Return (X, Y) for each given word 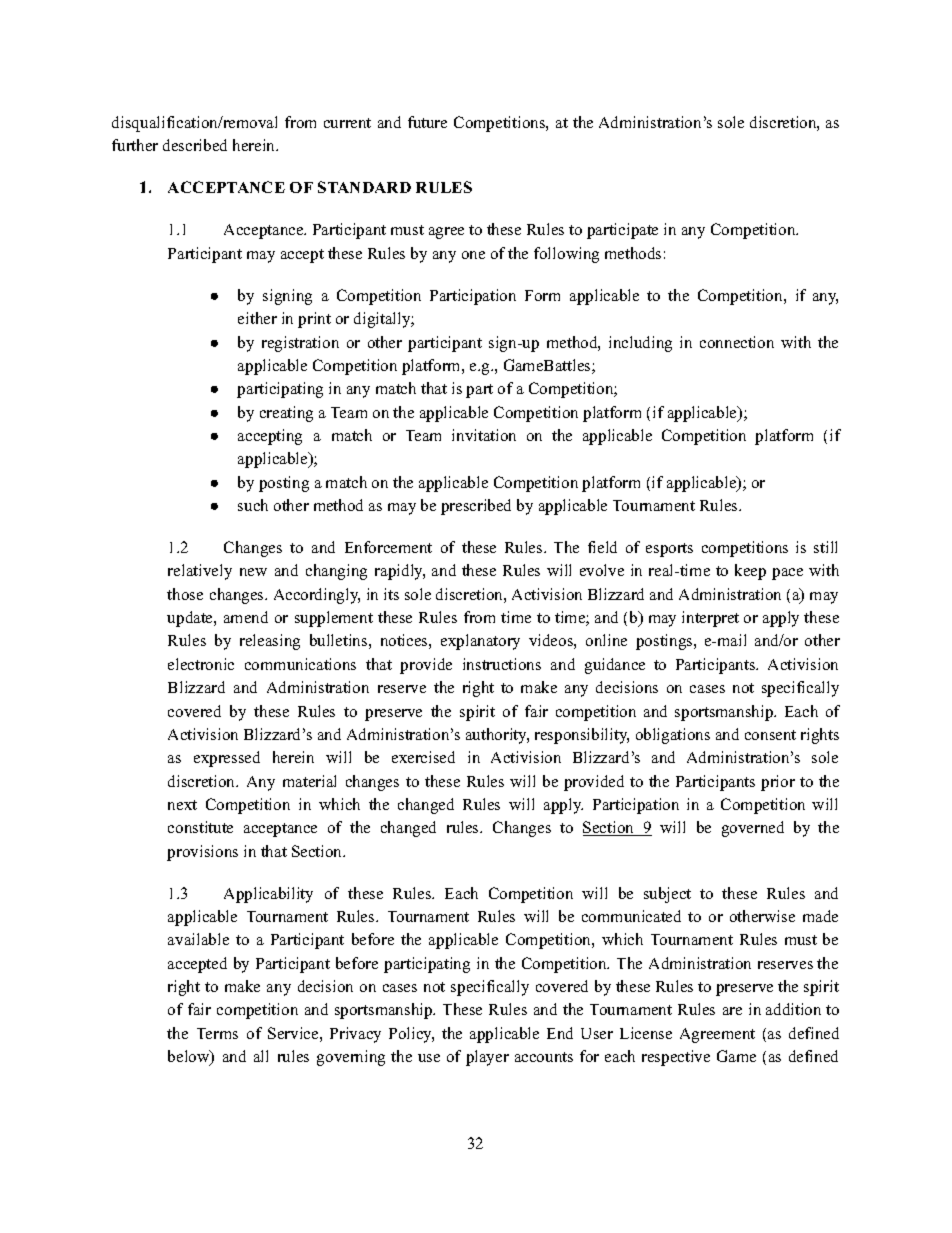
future (427, 122)
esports (669, 550)
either (257, 318)
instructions (502, 664)
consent (770, 735)
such (253, 505)
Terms (217, 1033)
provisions (202, 853)
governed (753, 829)
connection (737, 342)
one (473, 255)
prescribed (476, 507)
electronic (201, 664)
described (195, 145)
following (566, 255)
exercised (423, 757)
